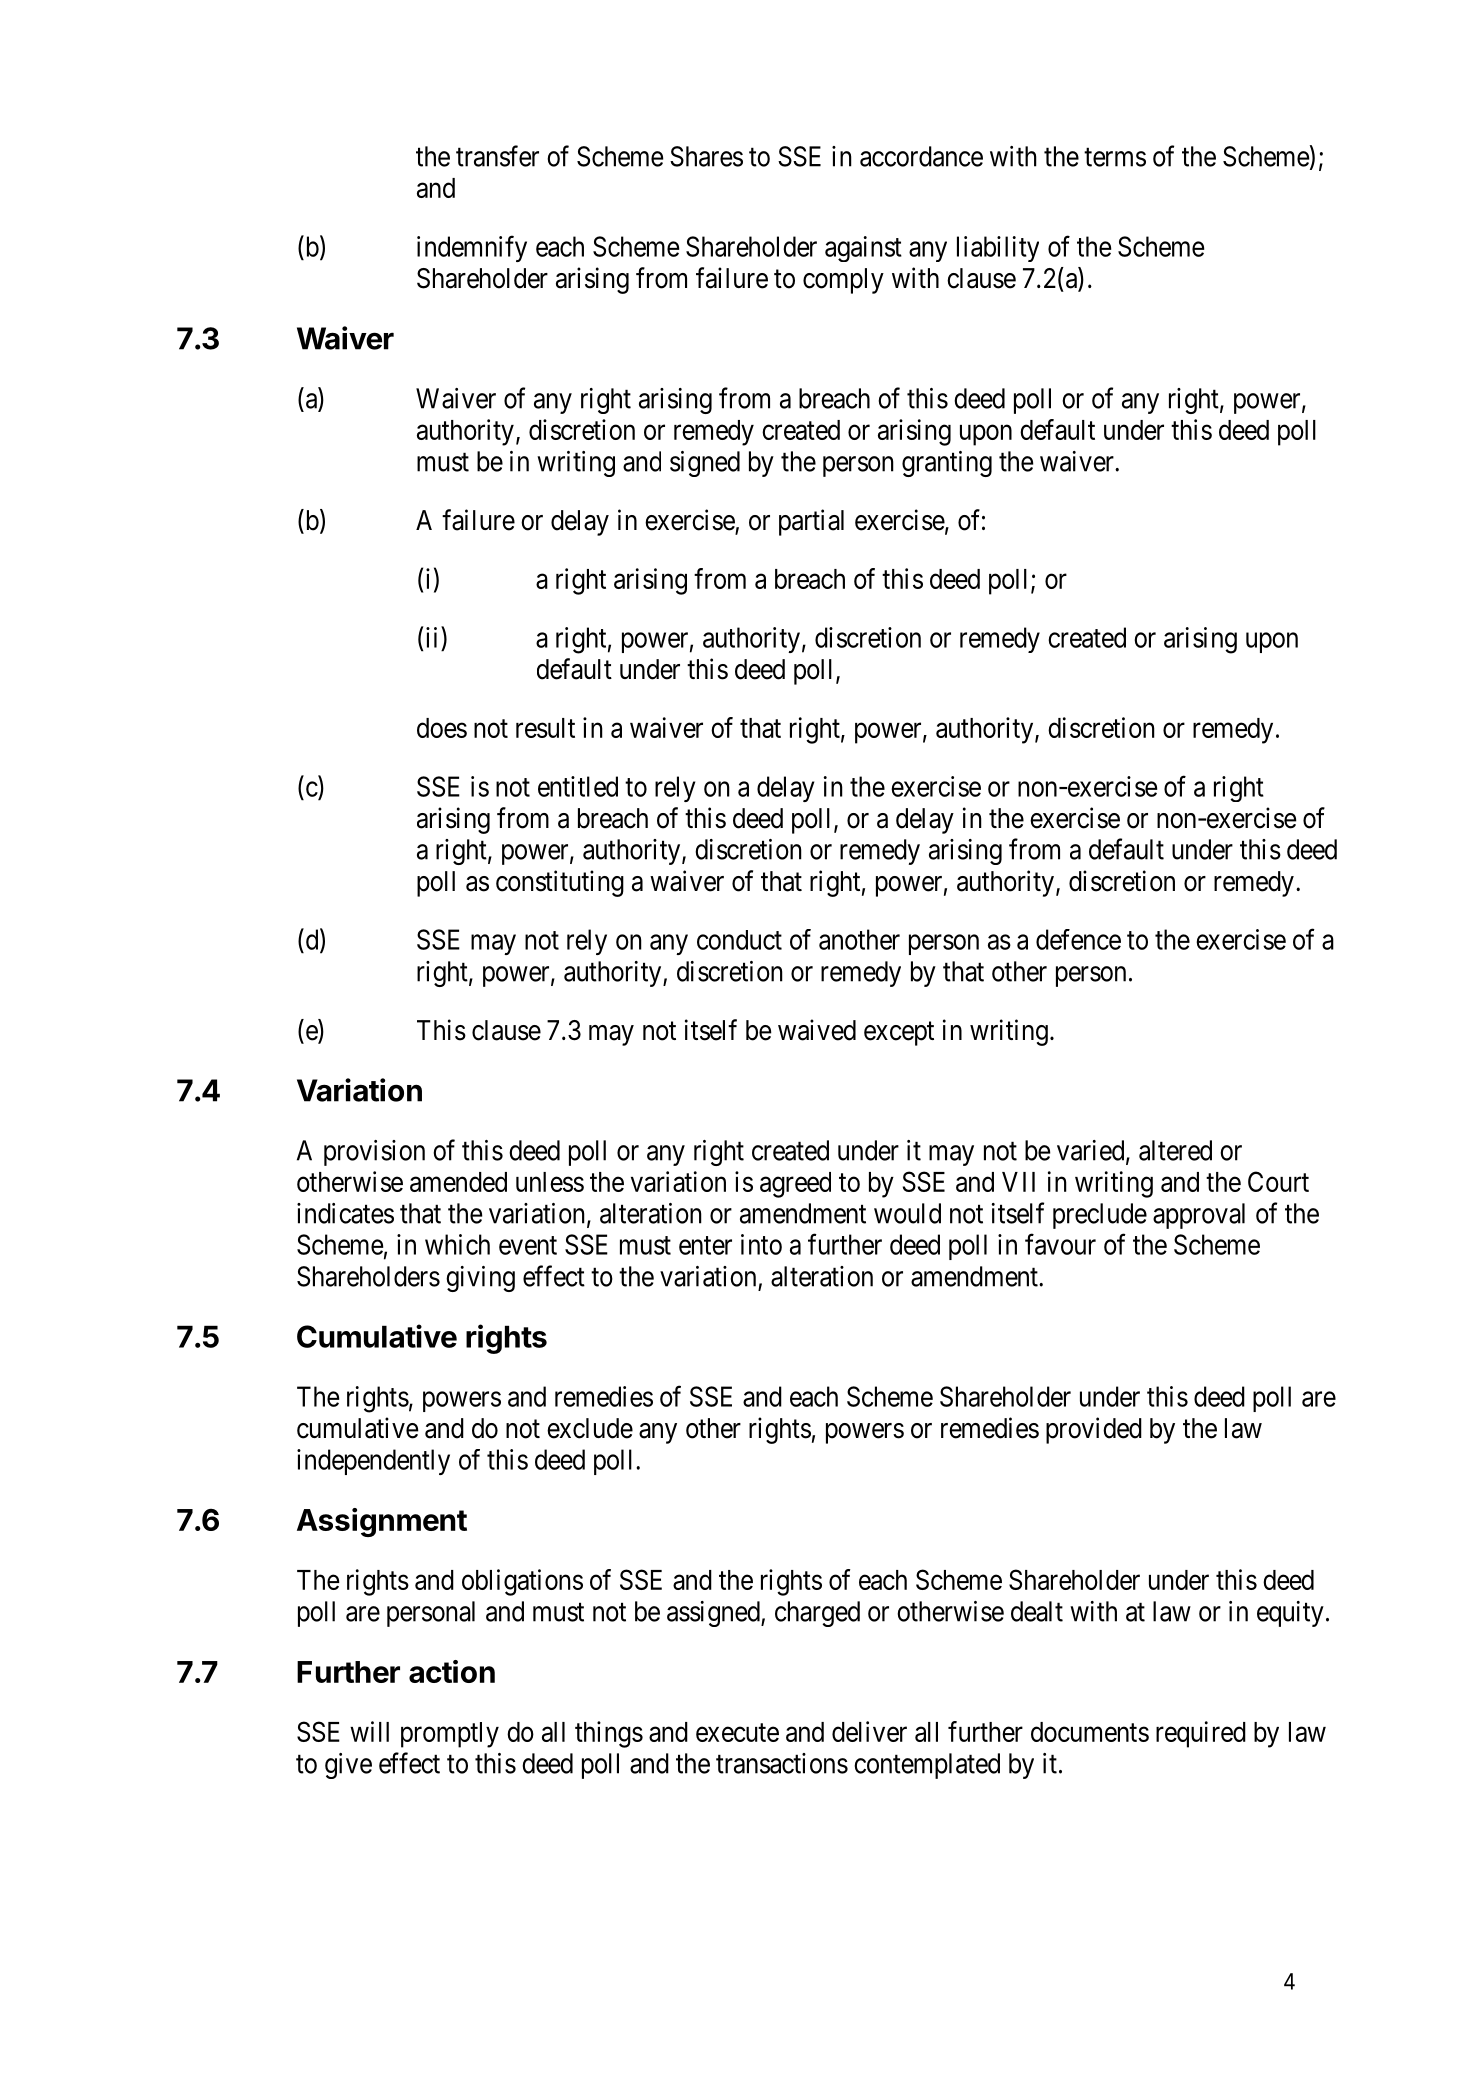 This document has width=1479, height=2093. Describe the element at coordinates (863, 249) in the document. I see `against` at that location.
